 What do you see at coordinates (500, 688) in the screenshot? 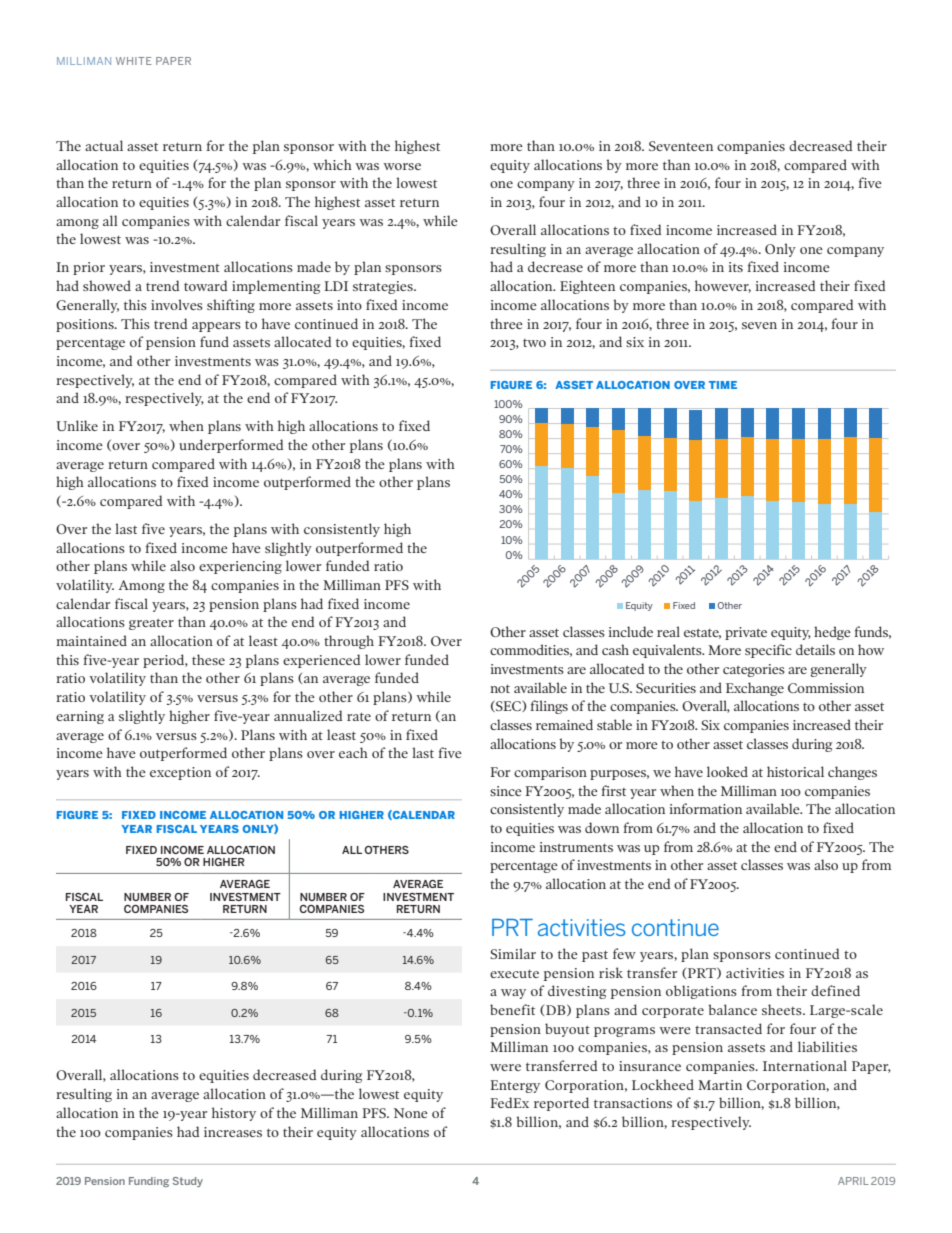
I see `not` at bounding box center [500, 688].
